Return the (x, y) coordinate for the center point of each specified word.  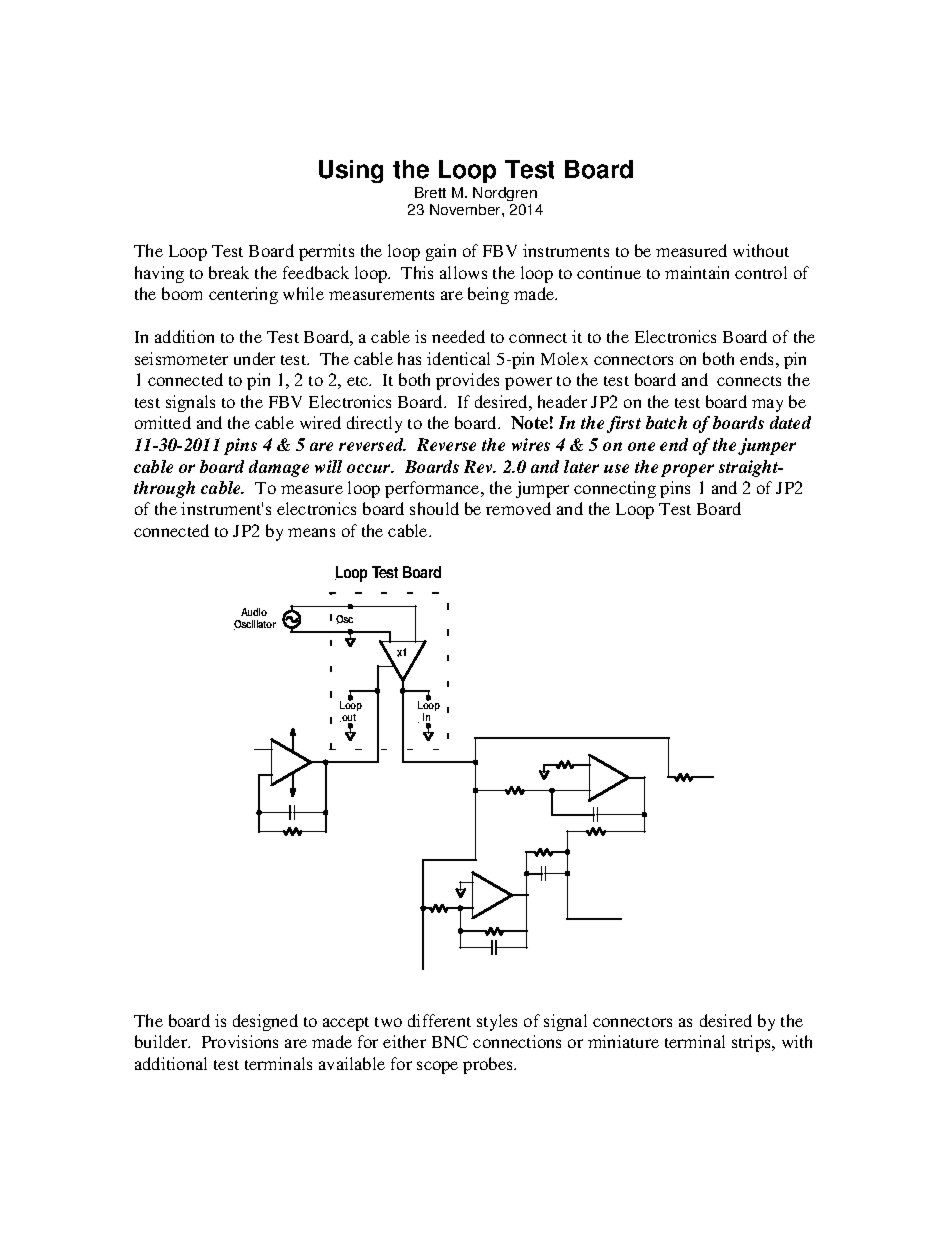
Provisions (240, 1041)
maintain (697, 272)
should (434, 508)
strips (752, 1043)
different (439, 1020)
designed (265, 1022)
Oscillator (255, 625)
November (466, 209)
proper (687, 470)
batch (666, 422)
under (254, 358)
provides (467, 381)
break (229, 272)
